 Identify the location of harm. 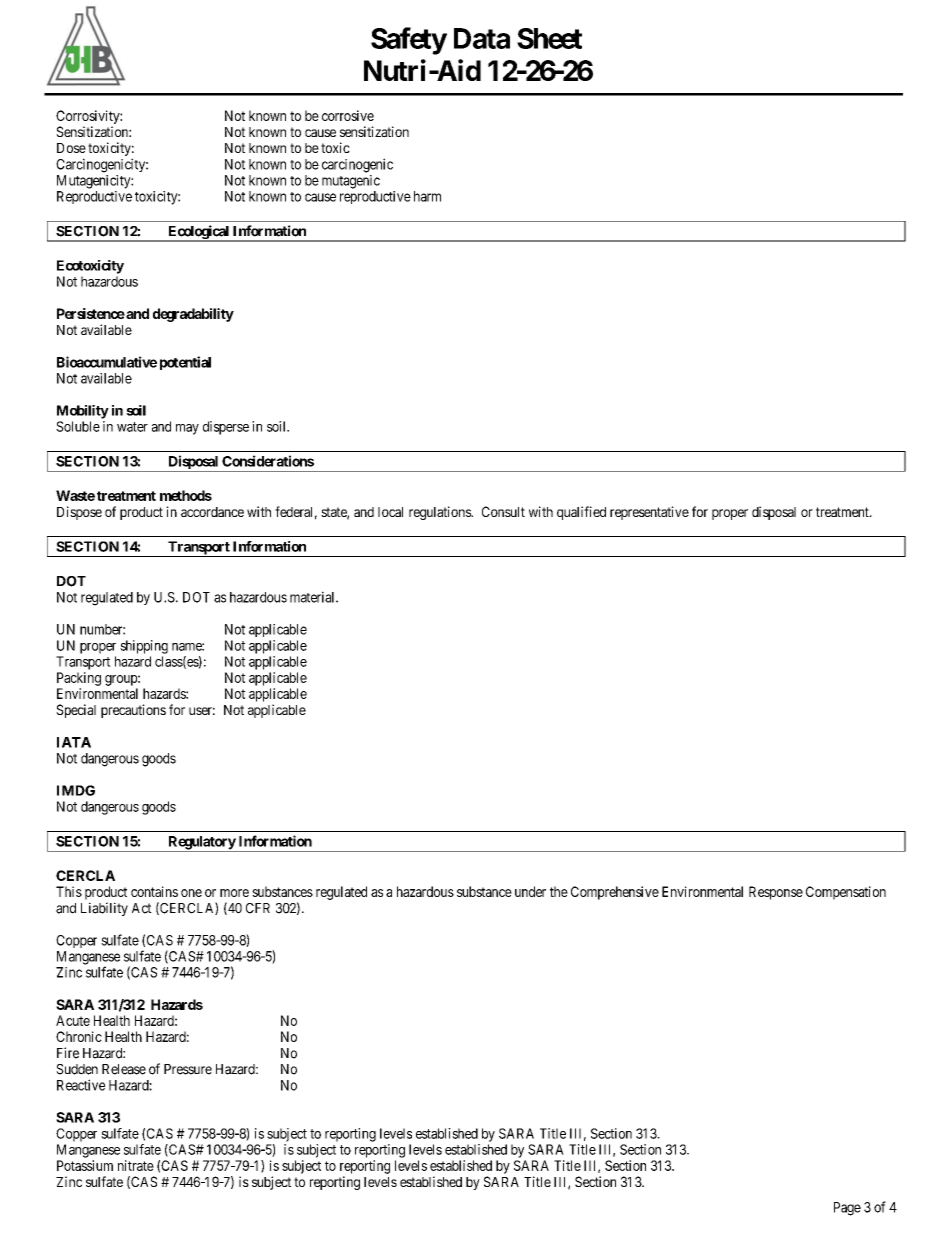
(427, 196).
